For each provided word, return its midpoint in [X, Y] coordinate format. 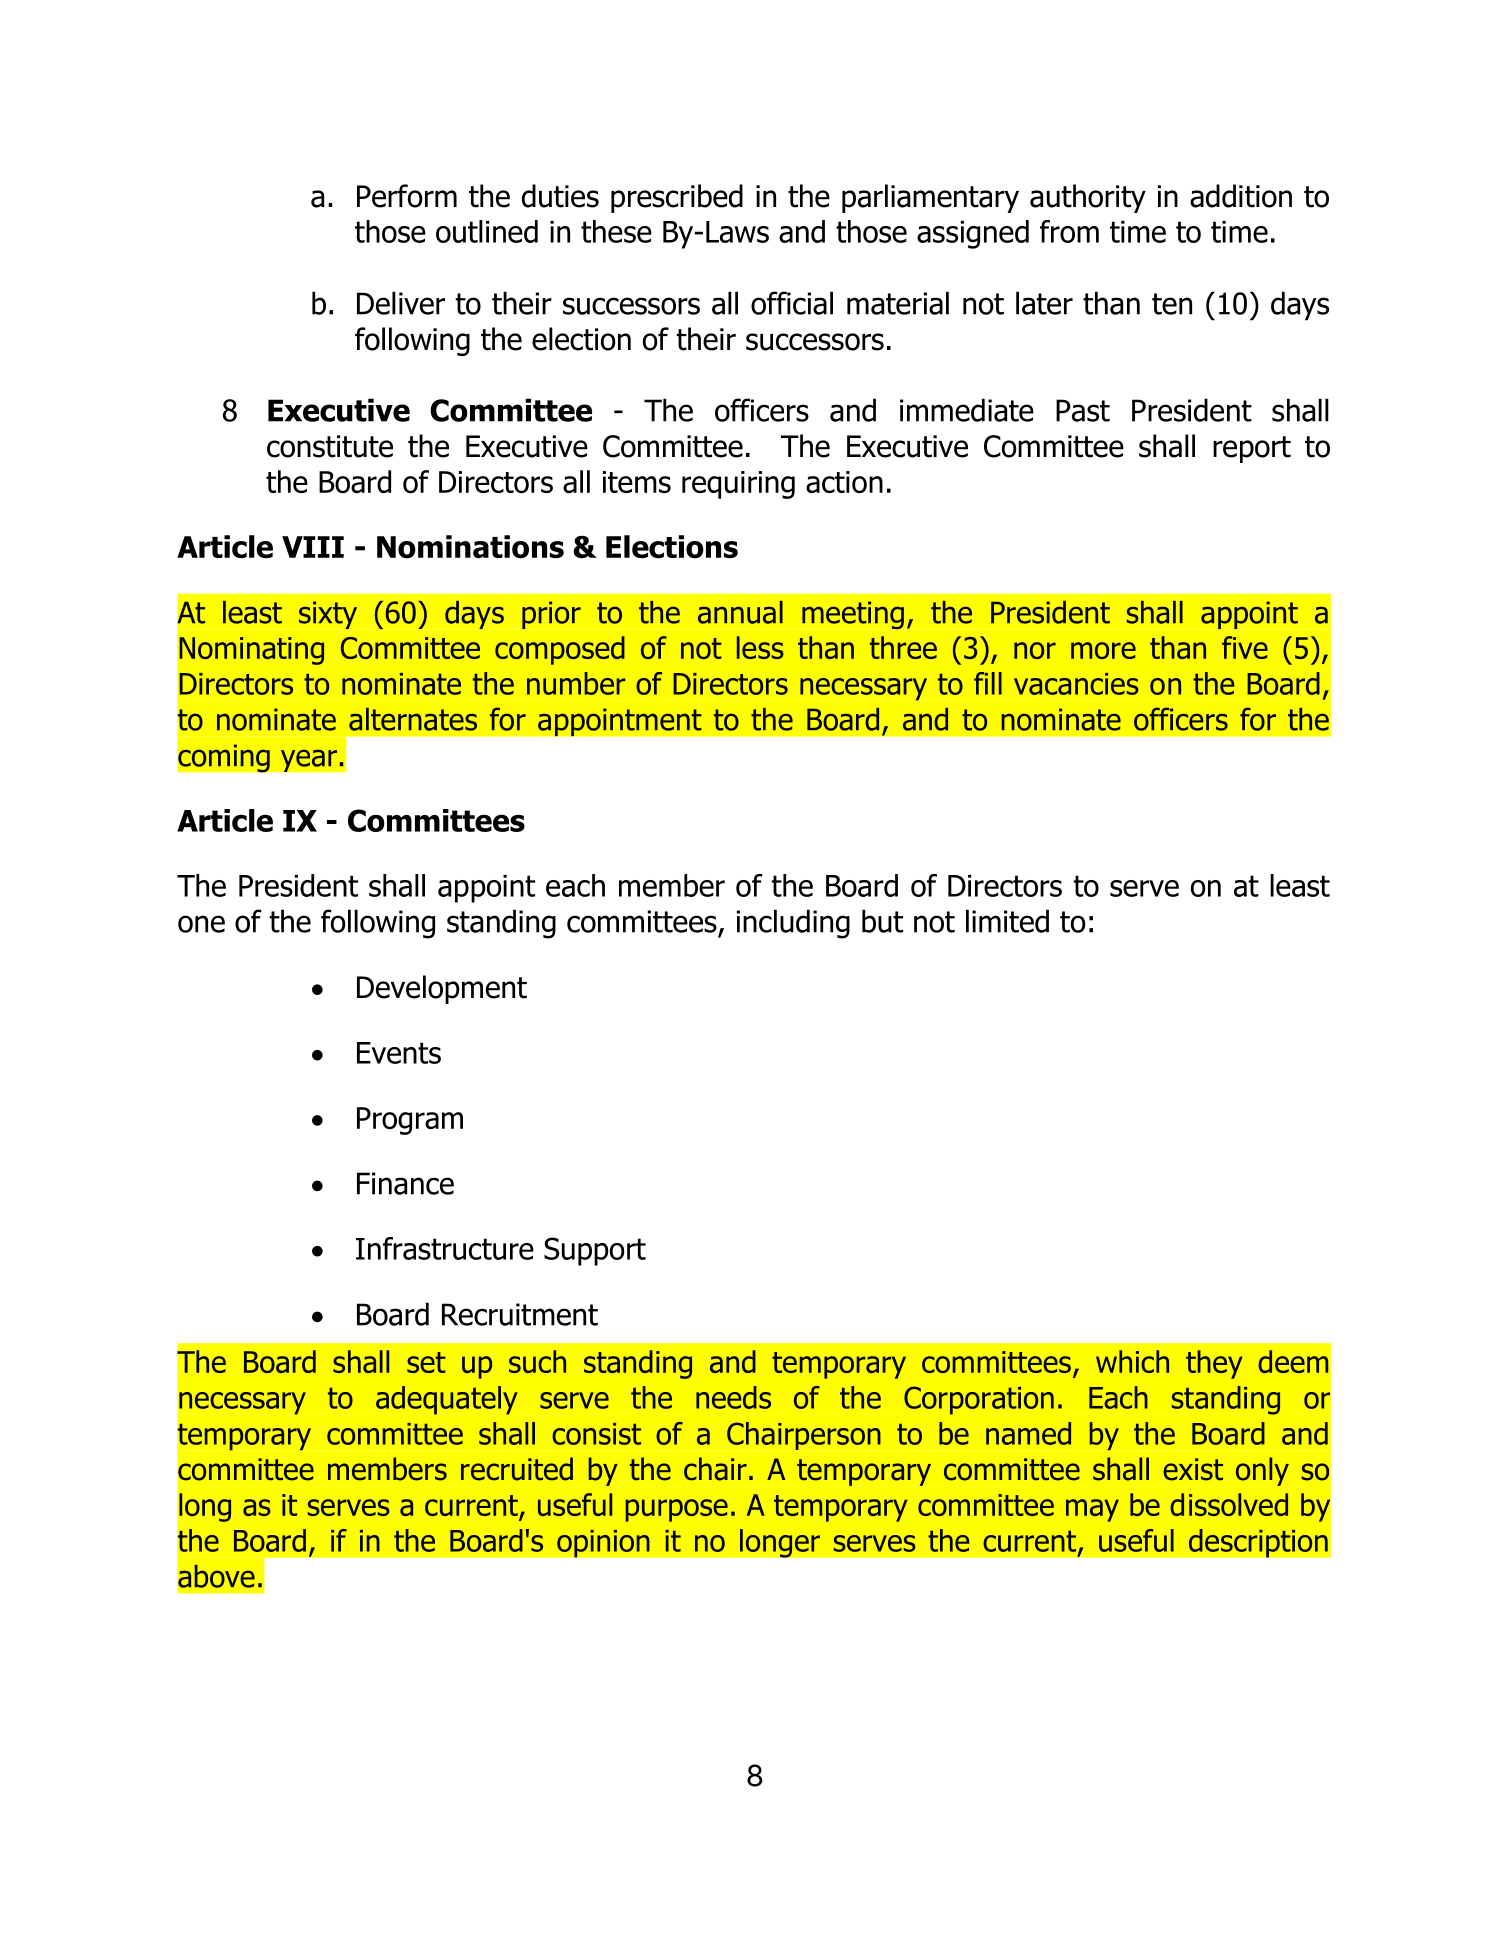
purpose [677, 1510]
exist [1193, 1469]
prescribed [677, 198]
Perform [407, 196]
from [1069, 231]
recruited [517, 1469]
